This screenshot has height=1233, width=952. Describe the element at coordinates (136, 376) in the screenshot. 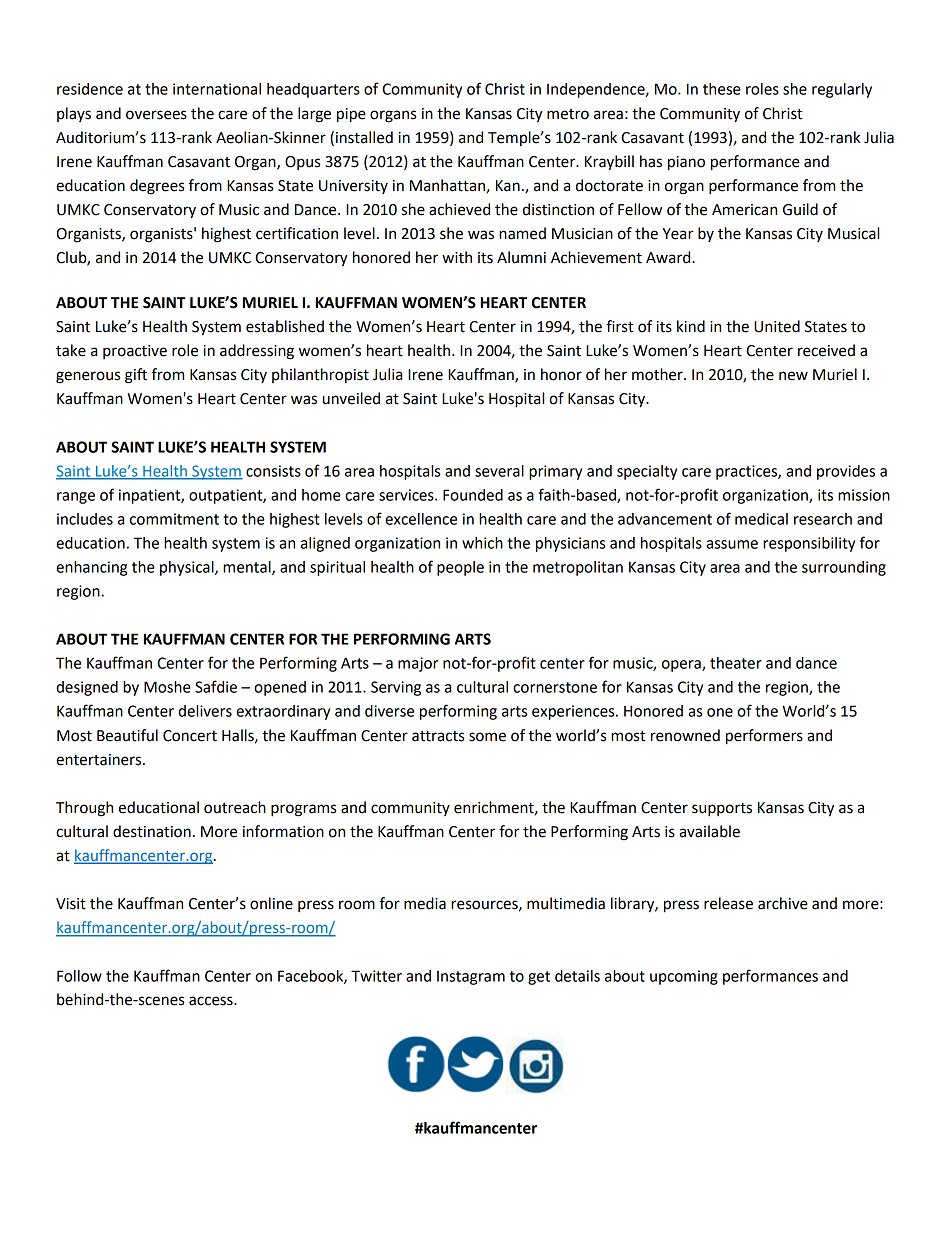

I see `gift` at that location.
